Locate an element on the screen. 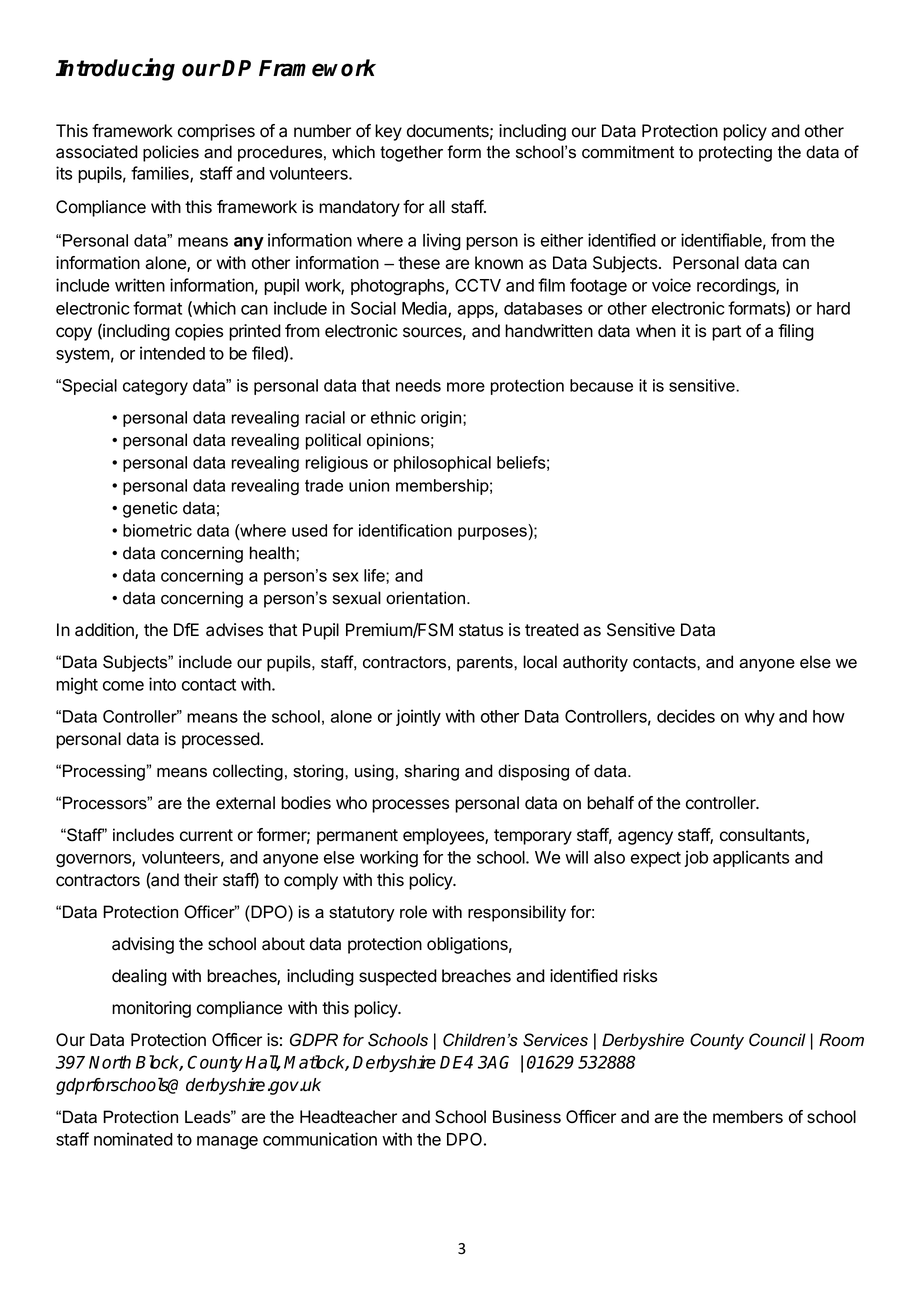  key is located at coordinates (388, 132).
